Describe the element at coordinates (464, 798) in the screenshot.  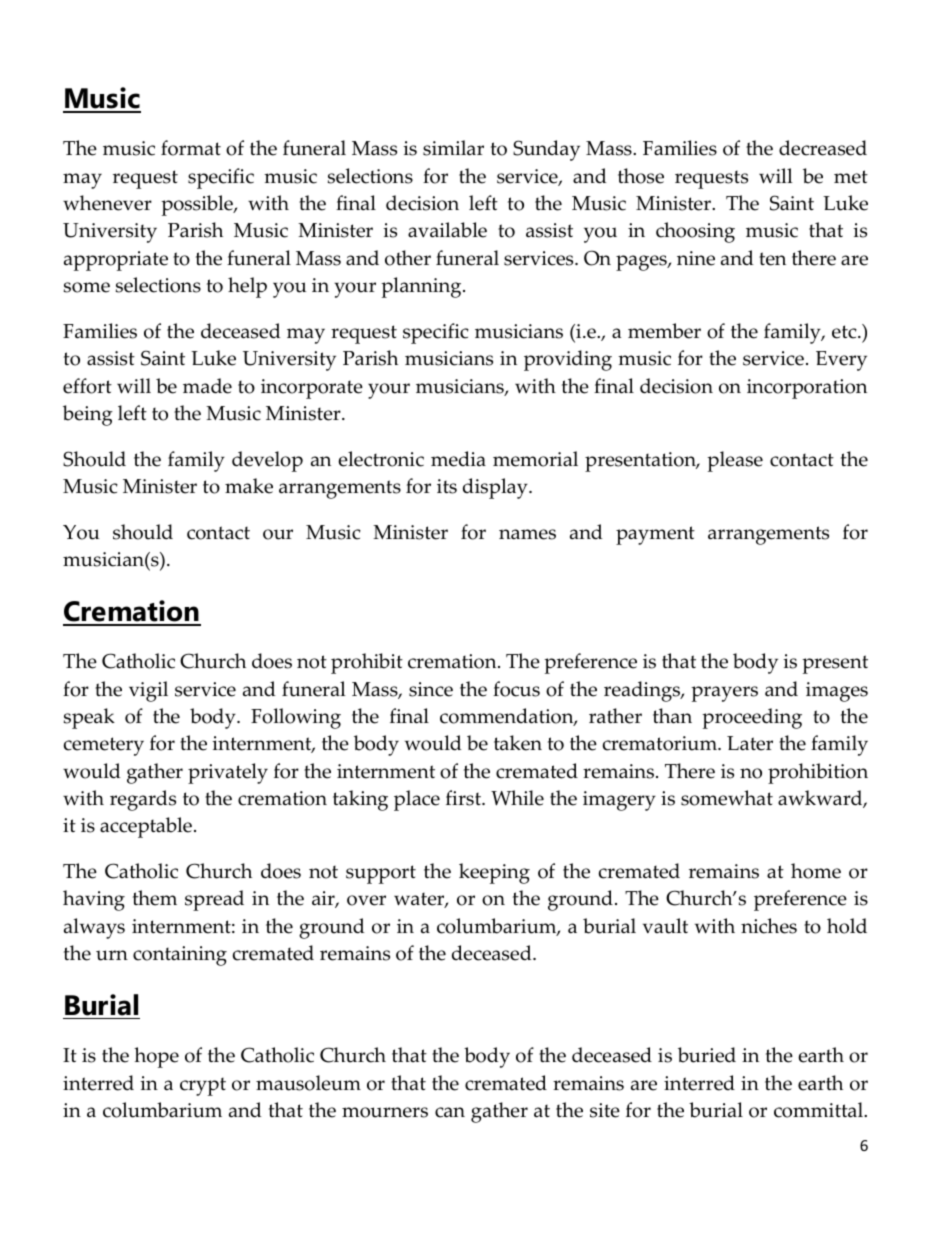
I see `first` at that location.
